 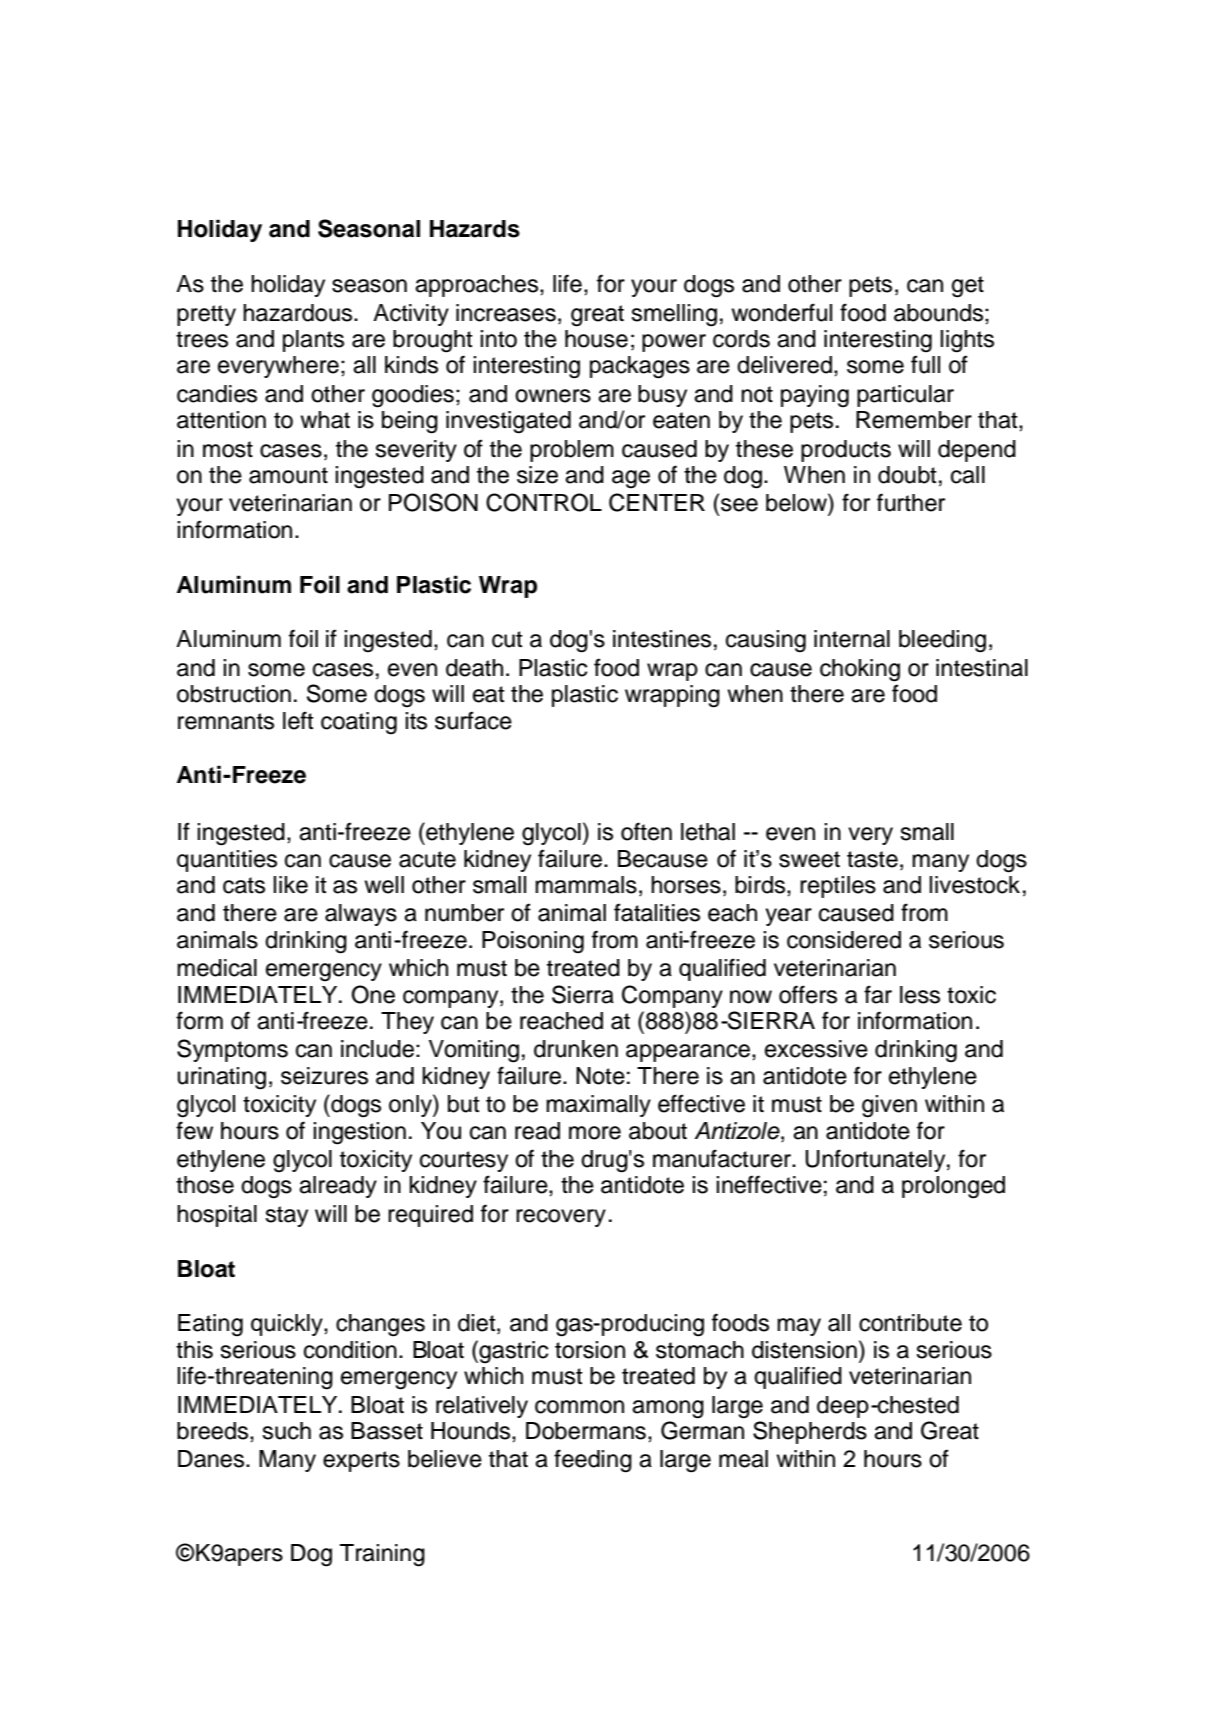 I want to click on more, so click(x=595, y=1133).
